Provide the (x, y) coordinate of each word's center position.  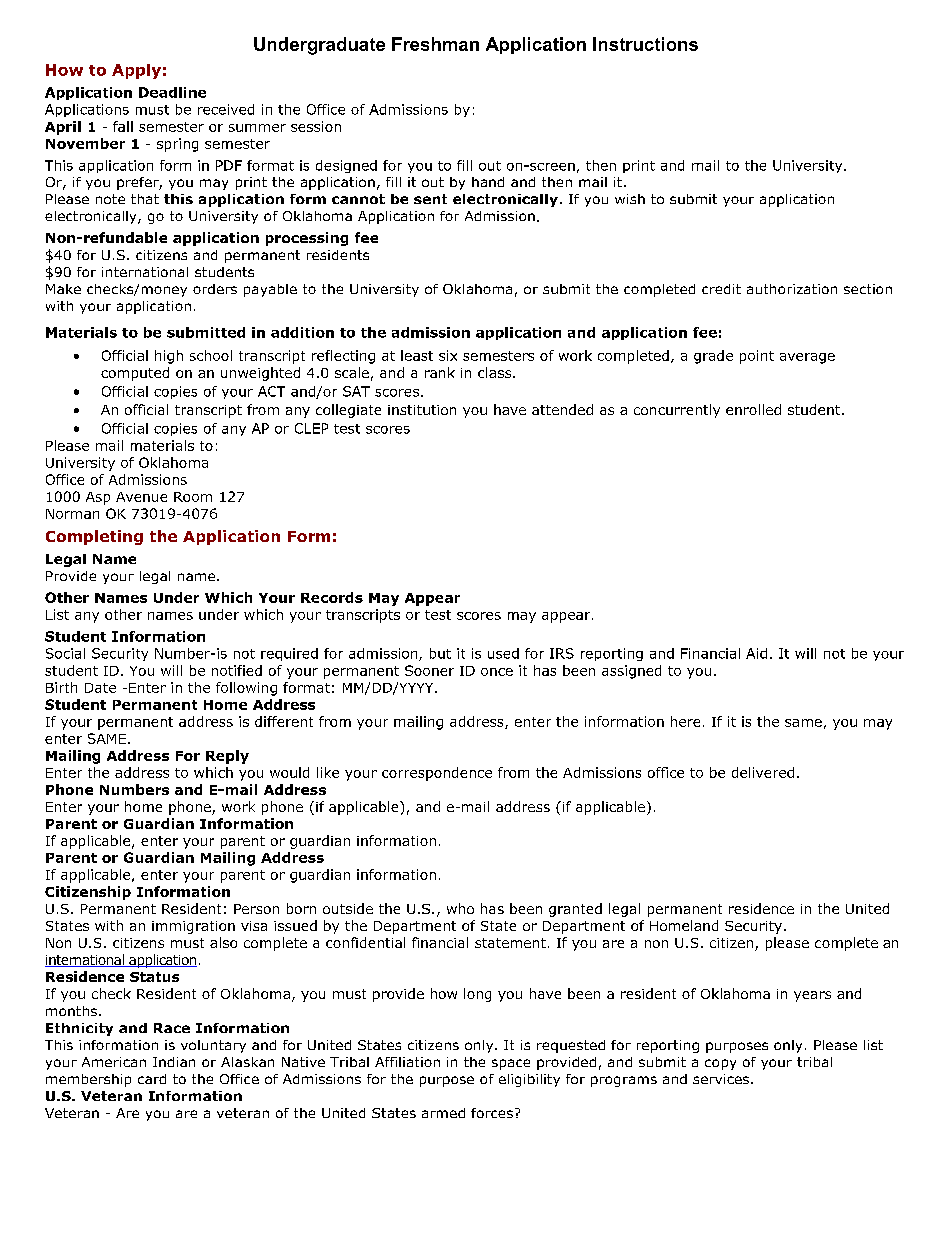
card (152, 1079)
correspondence (437, 774)
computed (135, 374)
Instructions (645, 44)
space (511, 1064)
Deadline (172, 92)
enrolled (753, 409)
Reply (227, 757)
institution (422, 410)
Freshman (435, 44)
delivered (763, 772)
